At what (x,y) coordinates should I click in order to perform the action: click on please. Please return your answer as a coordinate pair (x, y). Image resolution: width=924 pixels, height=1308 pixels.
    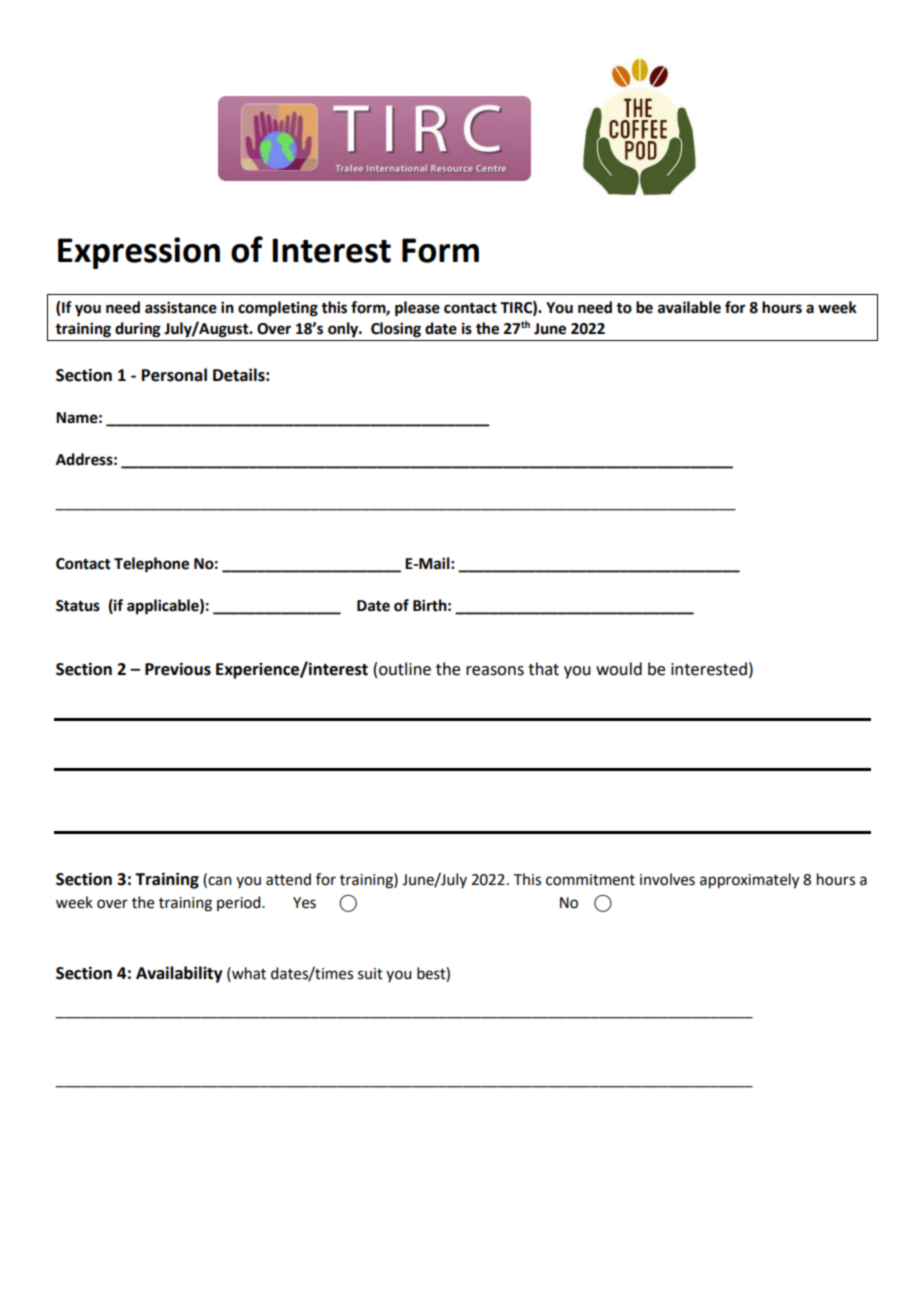
    Looking at the image, I should click on (417, 309).
